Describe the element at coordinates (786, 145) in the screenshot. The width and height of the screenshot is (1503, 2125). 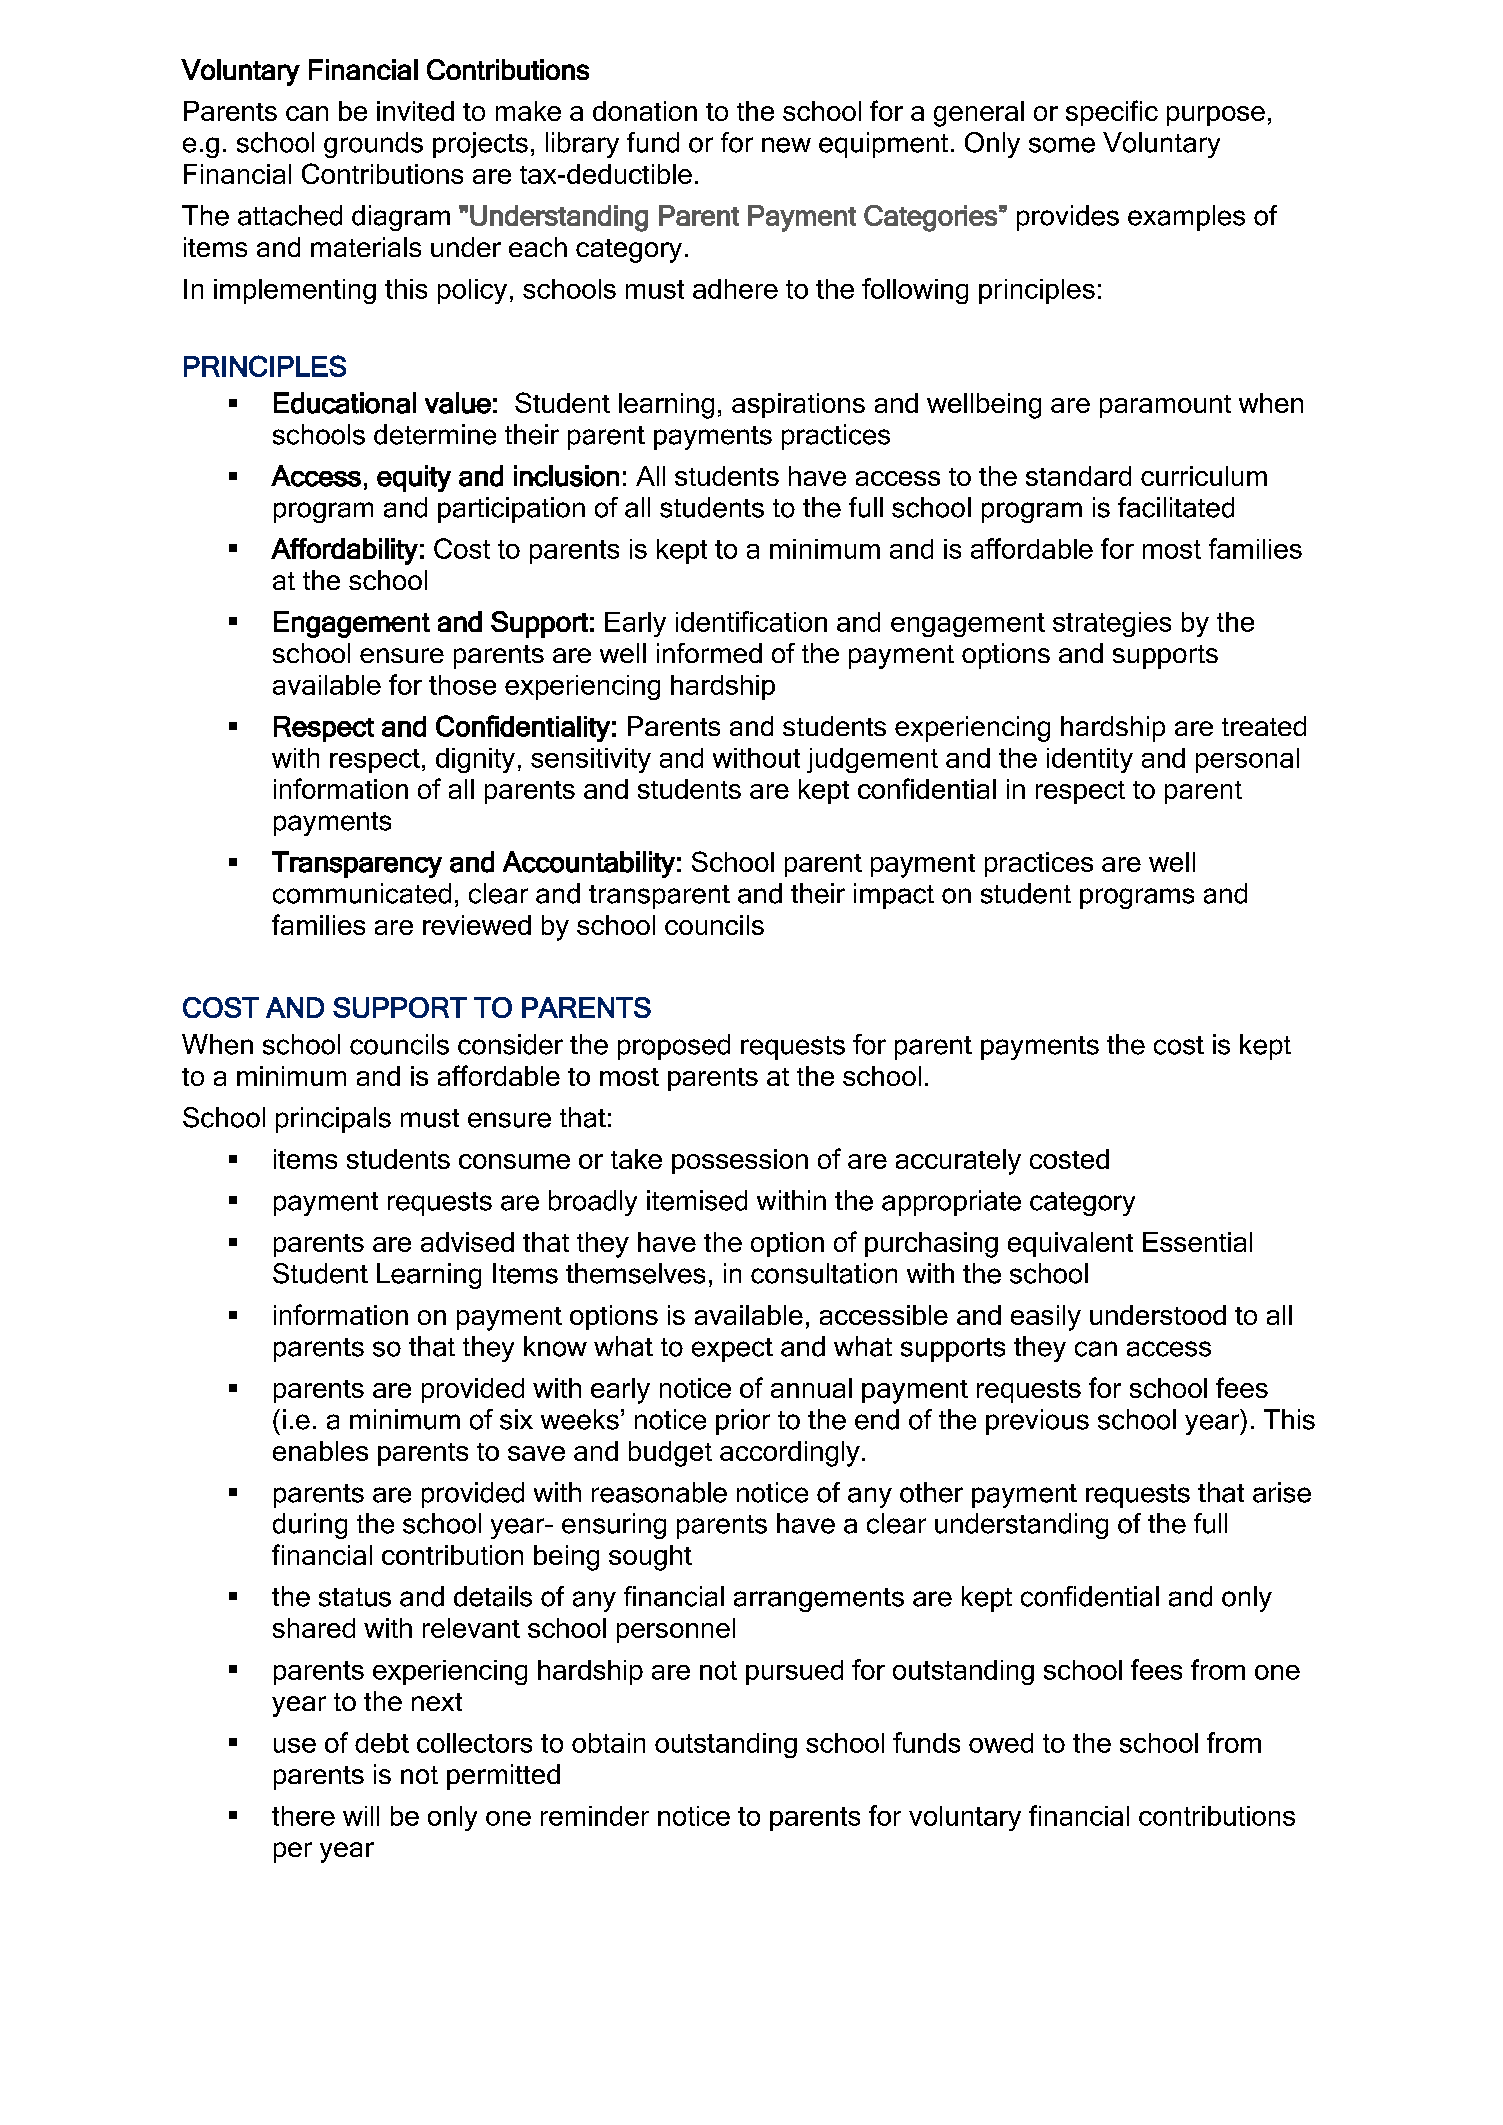
I see `new` at that location.
